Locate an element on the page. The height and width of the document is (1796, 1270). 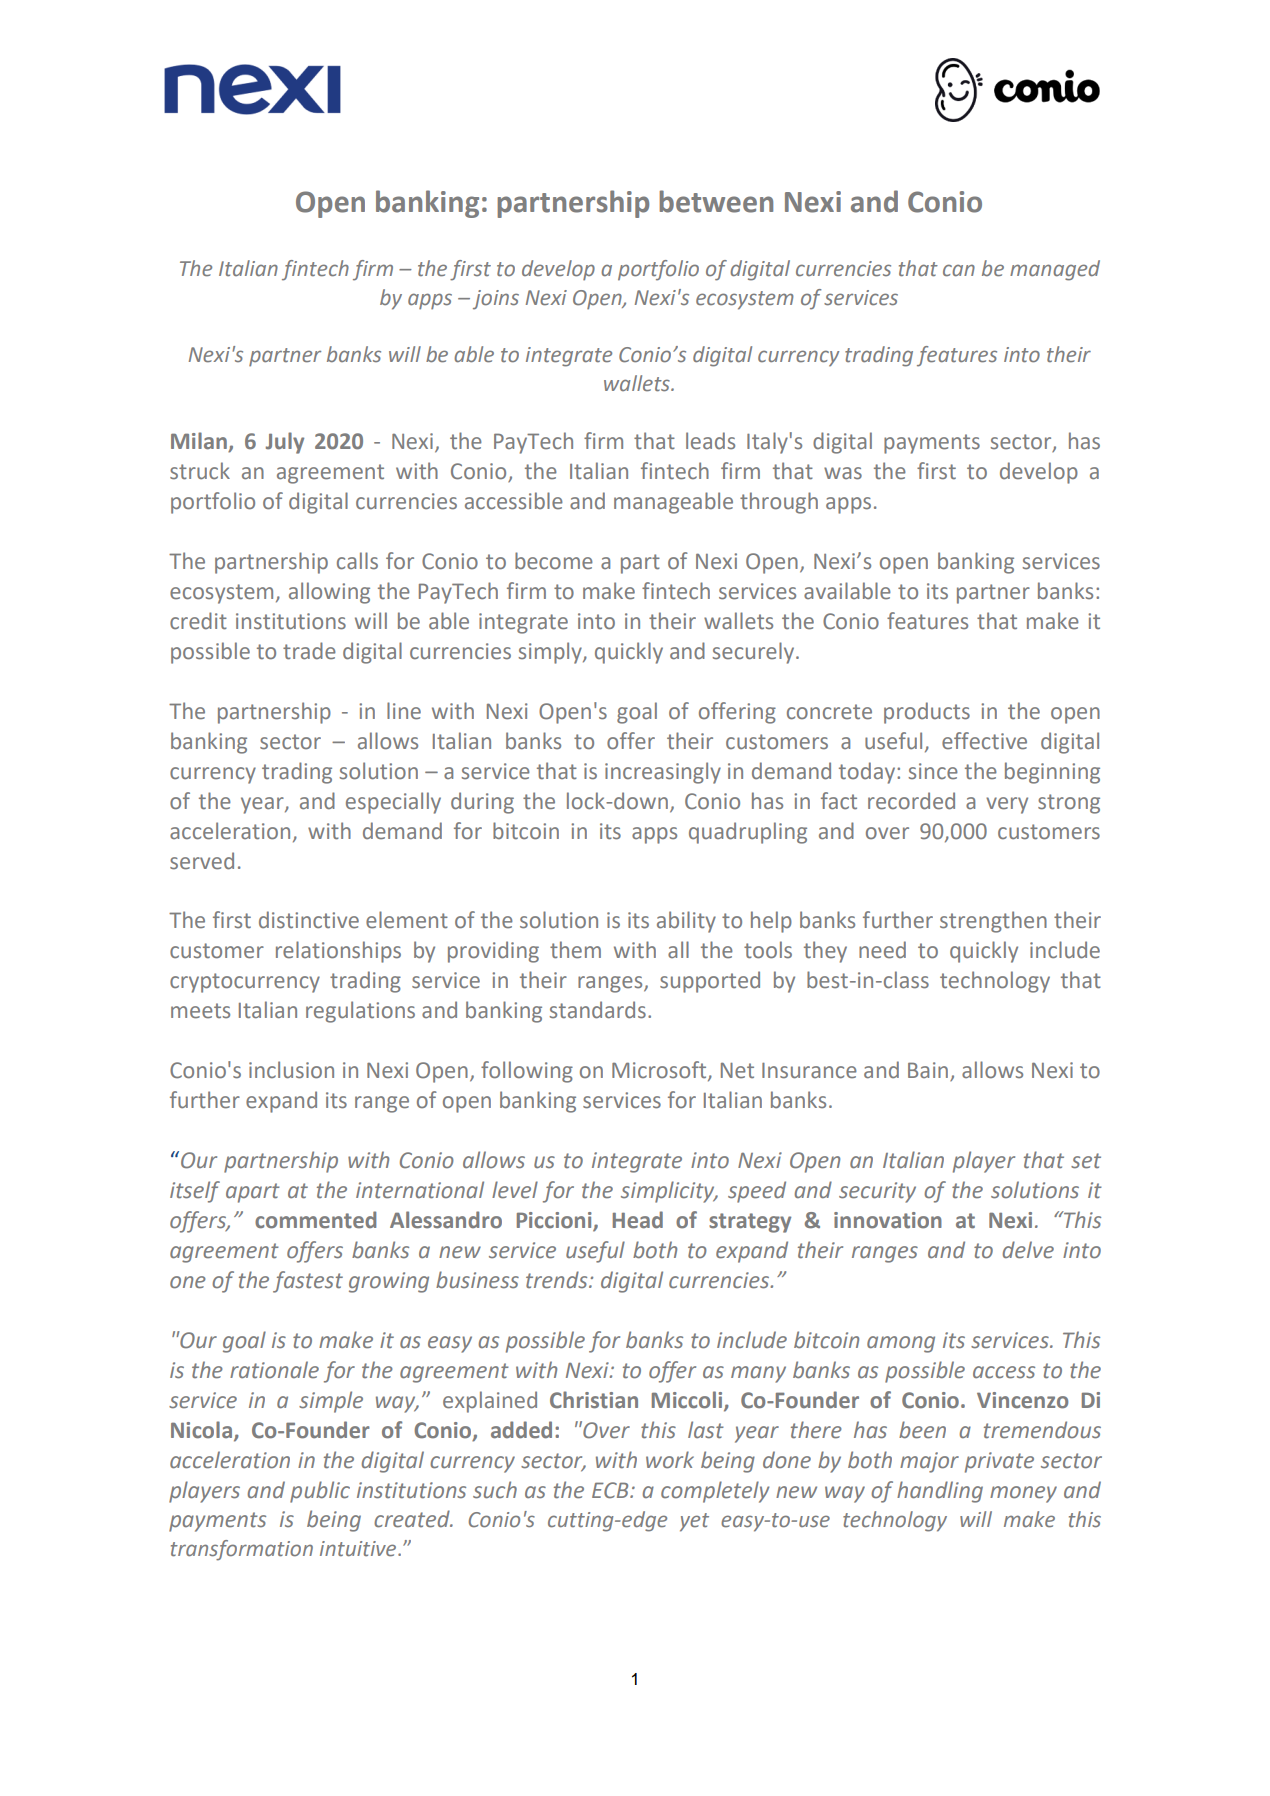
between is located at coordinates (716, 201).
